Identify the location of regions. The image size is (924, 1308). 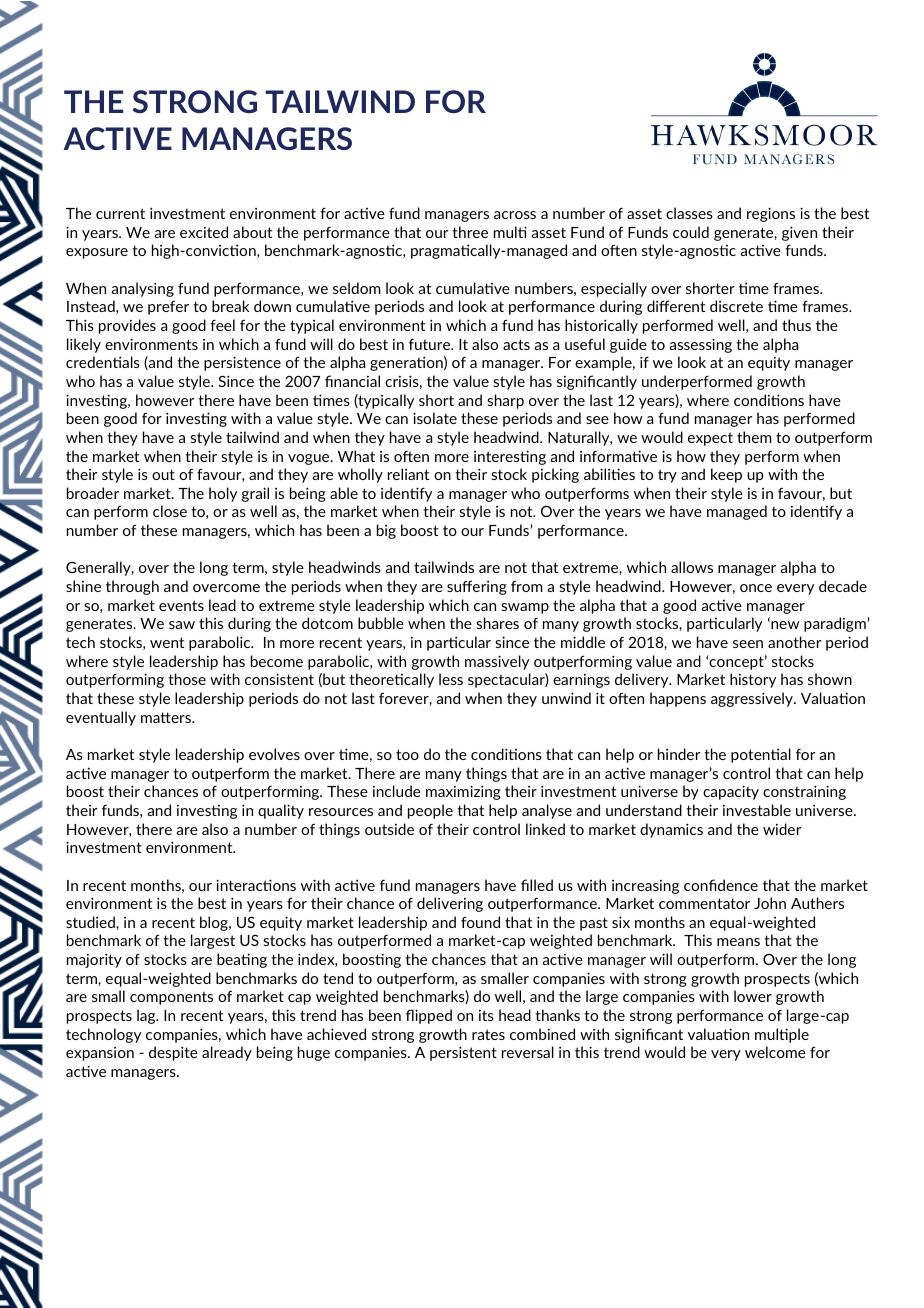
(771, 214).
